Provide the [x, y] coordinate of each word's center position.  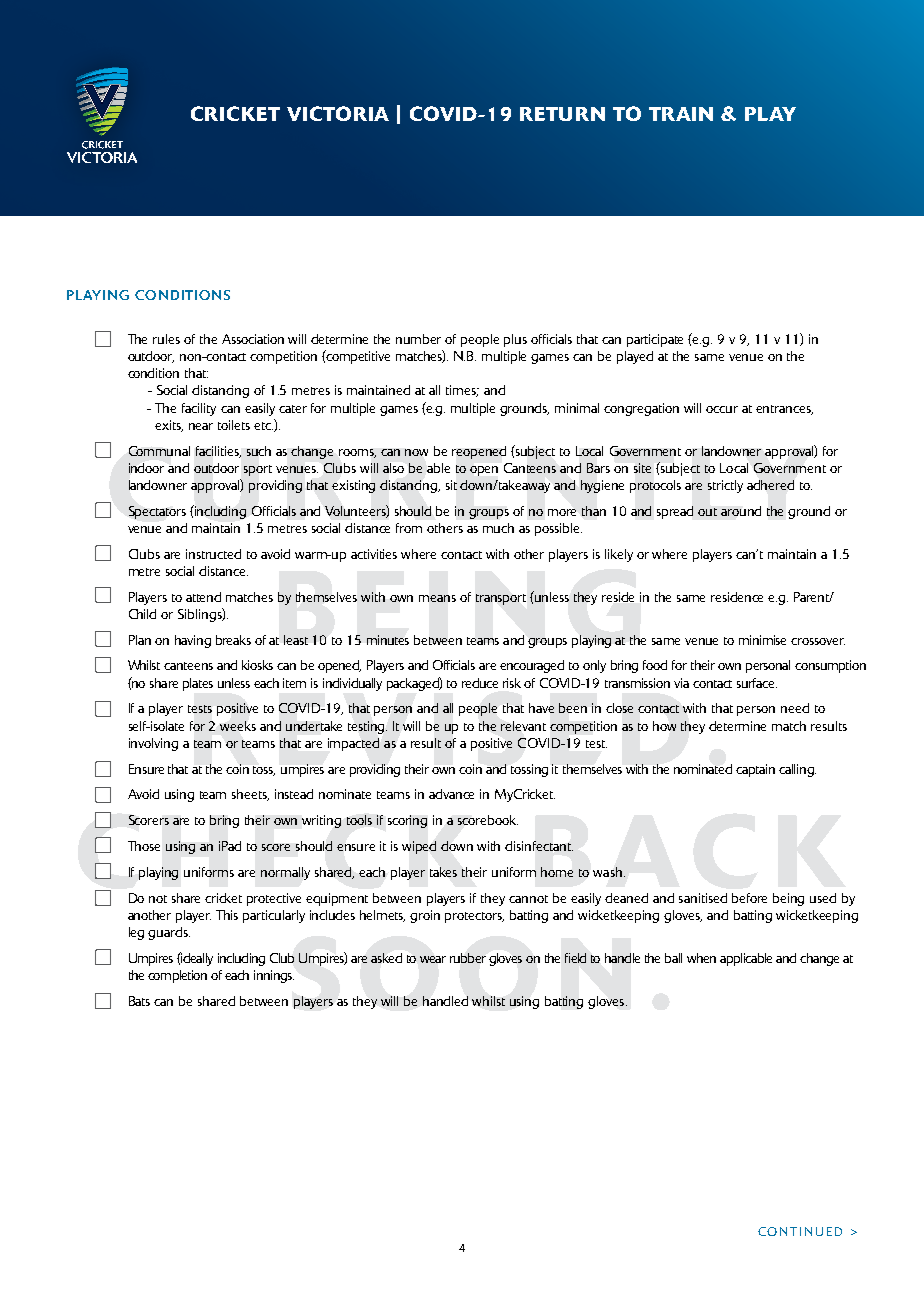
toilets [234, 425]
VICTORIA [338, 113]
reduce [480, 683]
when [701, 958]
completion [177, 976]
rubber [468, 958]
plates [198, 684]
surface [757, 683]
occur [722, 409]
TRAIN [681, 114]
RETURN [562, 114]
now [416, 452]
